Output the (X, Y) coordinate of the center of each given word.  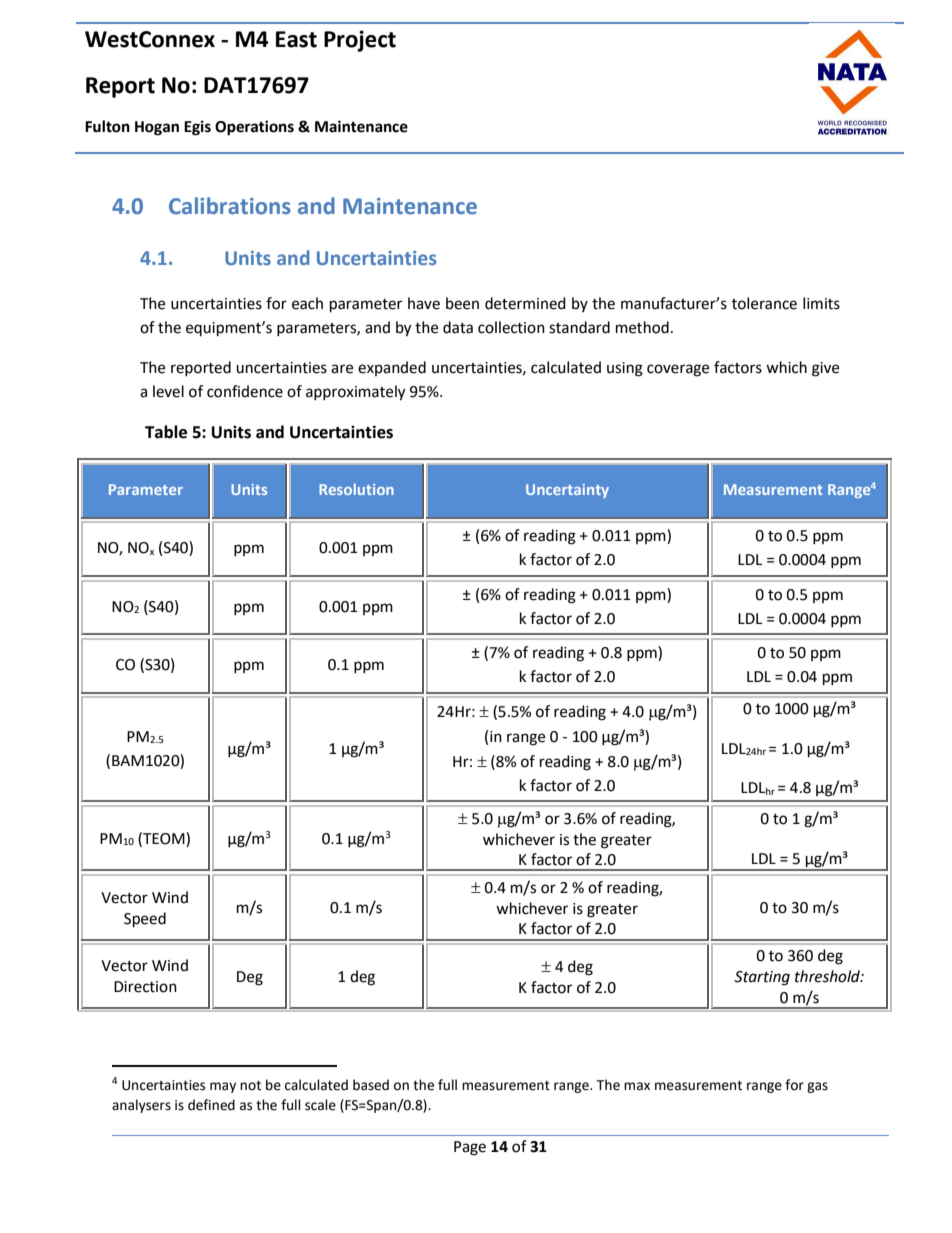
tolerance (764, 303)
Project (360, 41)
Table (166, 432)
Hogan (157, 128)
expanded (392, 368)
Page (470, 1148)
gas (817, 1087)
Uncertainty (567, 491)
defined (211, 1105)
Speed (145, 920)
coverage (678, 370)
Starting (762, 978)
